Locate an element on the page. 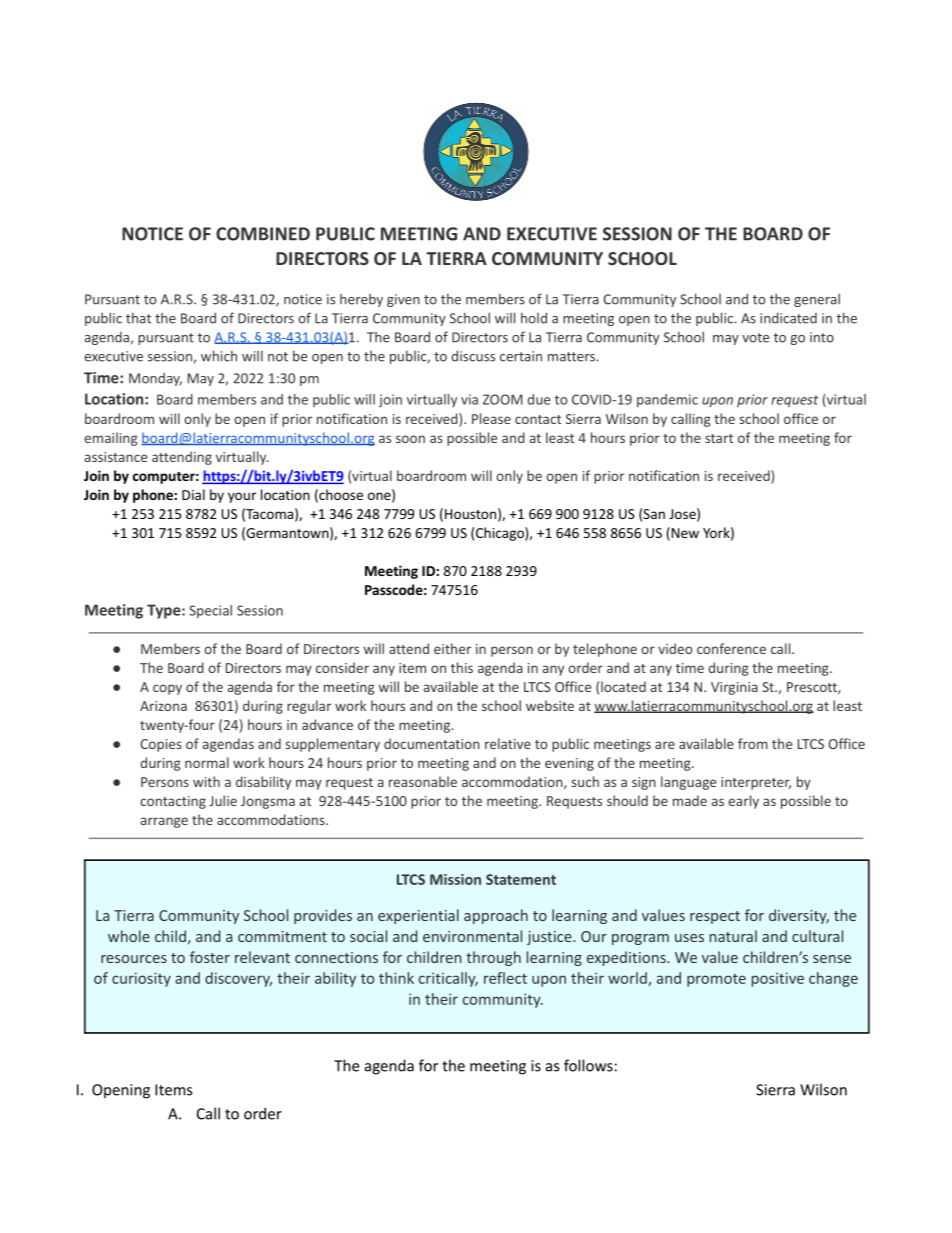  COMBINED is located at coordinates (263, 234).
